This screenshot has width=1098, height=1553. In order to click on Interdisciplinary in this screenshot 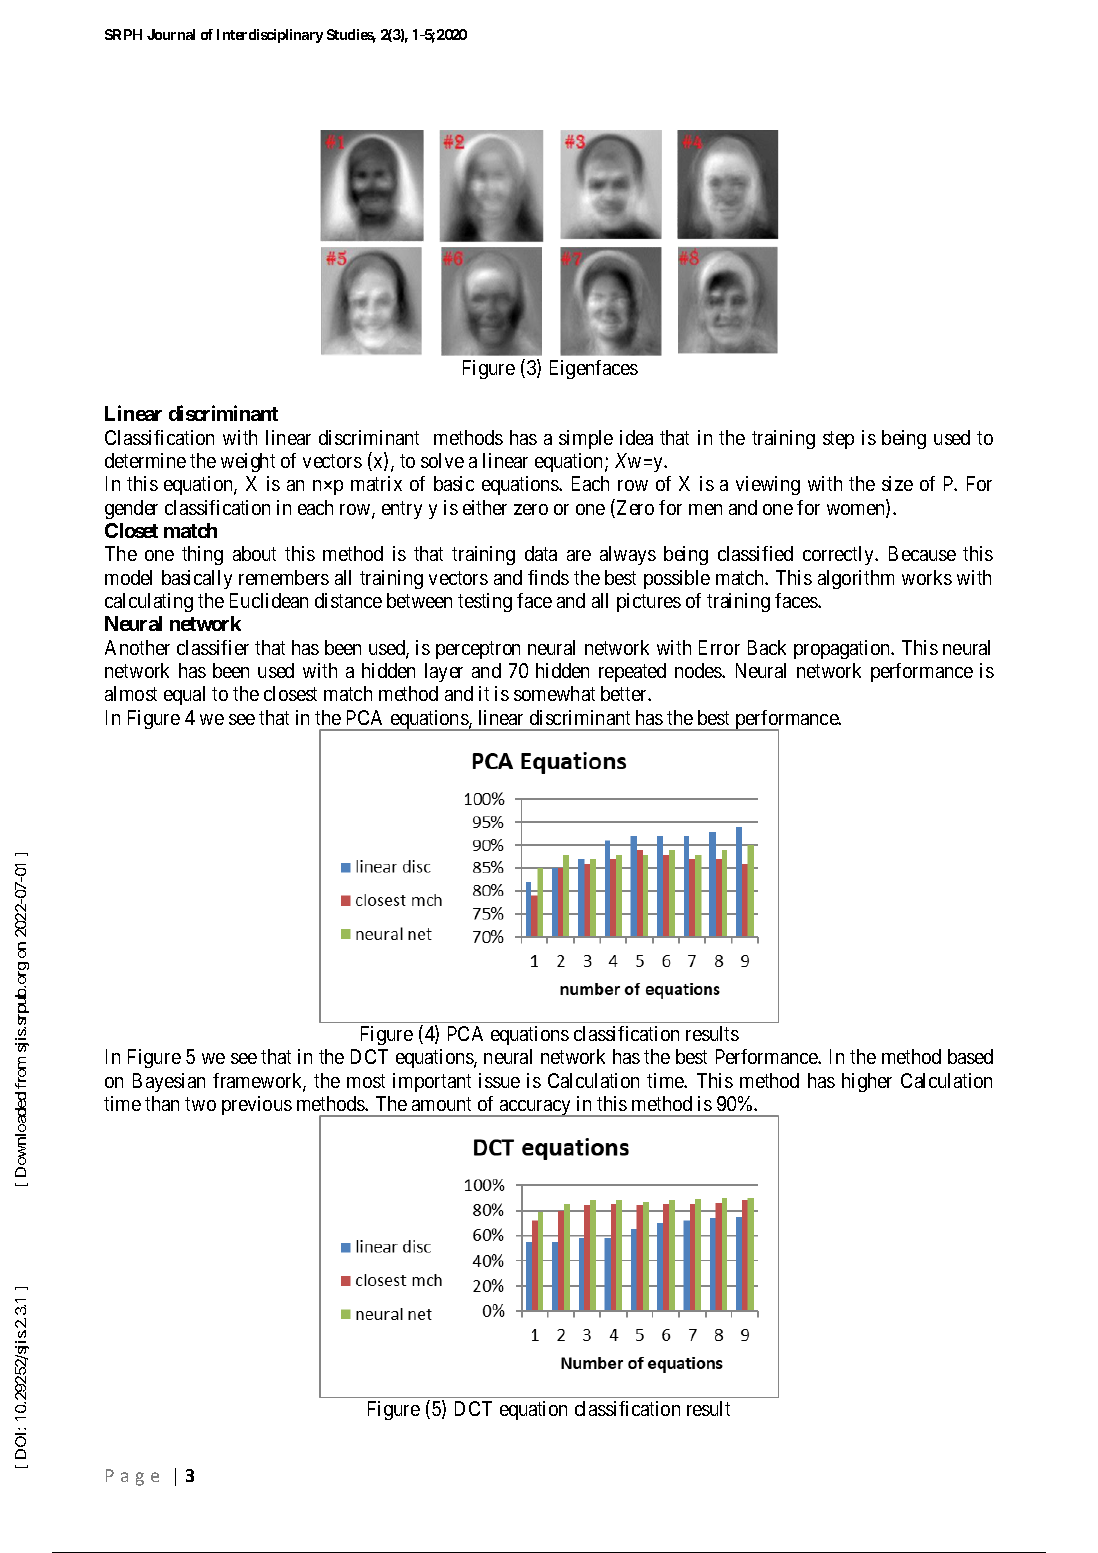, I will do `click(270, 36)`.
